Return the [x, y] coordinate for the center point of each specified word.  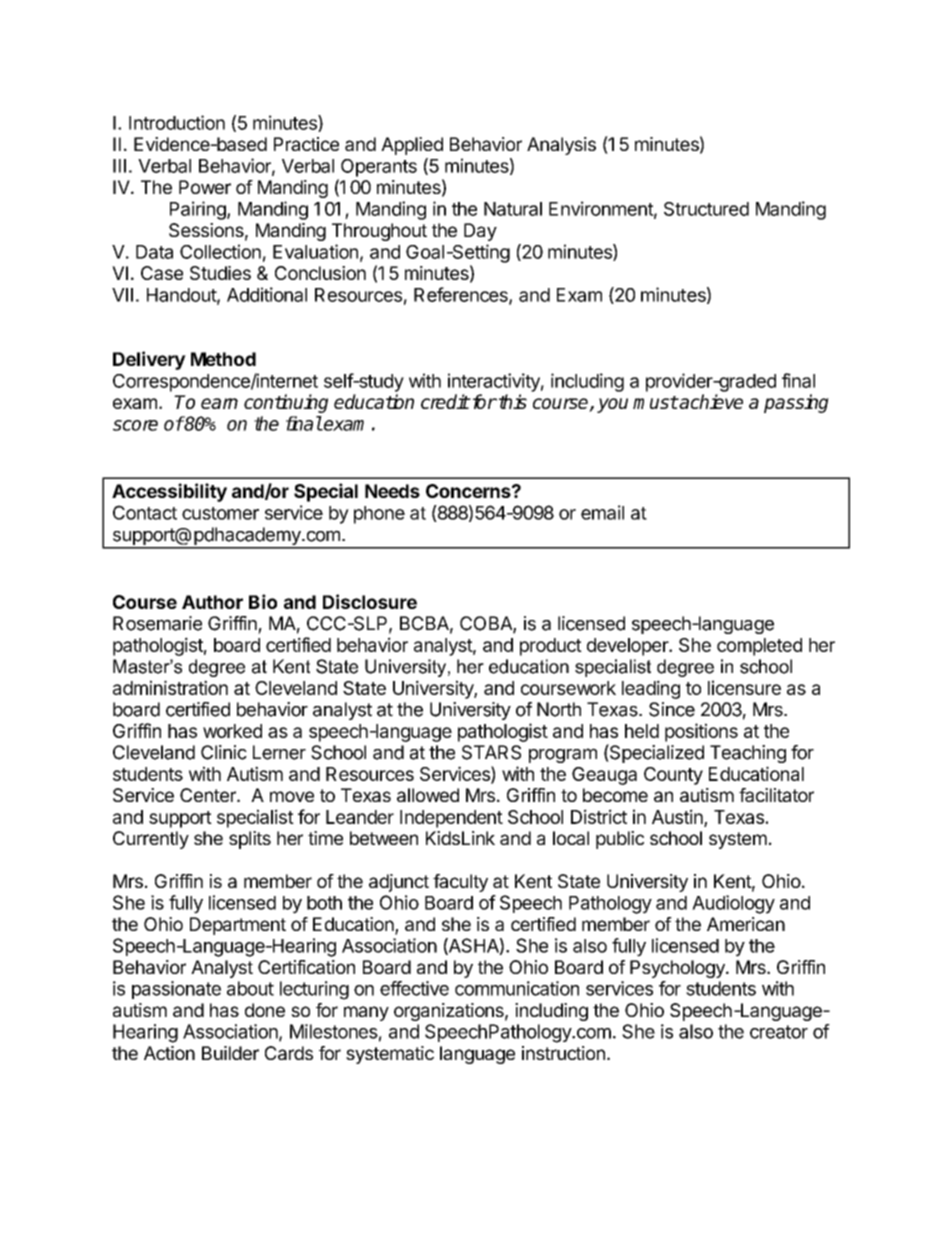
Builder [230, 1053]
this [513, 401]
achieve [710, 401]
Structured [706, 209]
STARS [491, 752]
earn [219, 403]
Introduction [177, 122]
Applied [412, 146]
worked [232, 731]
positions [701, 732]
